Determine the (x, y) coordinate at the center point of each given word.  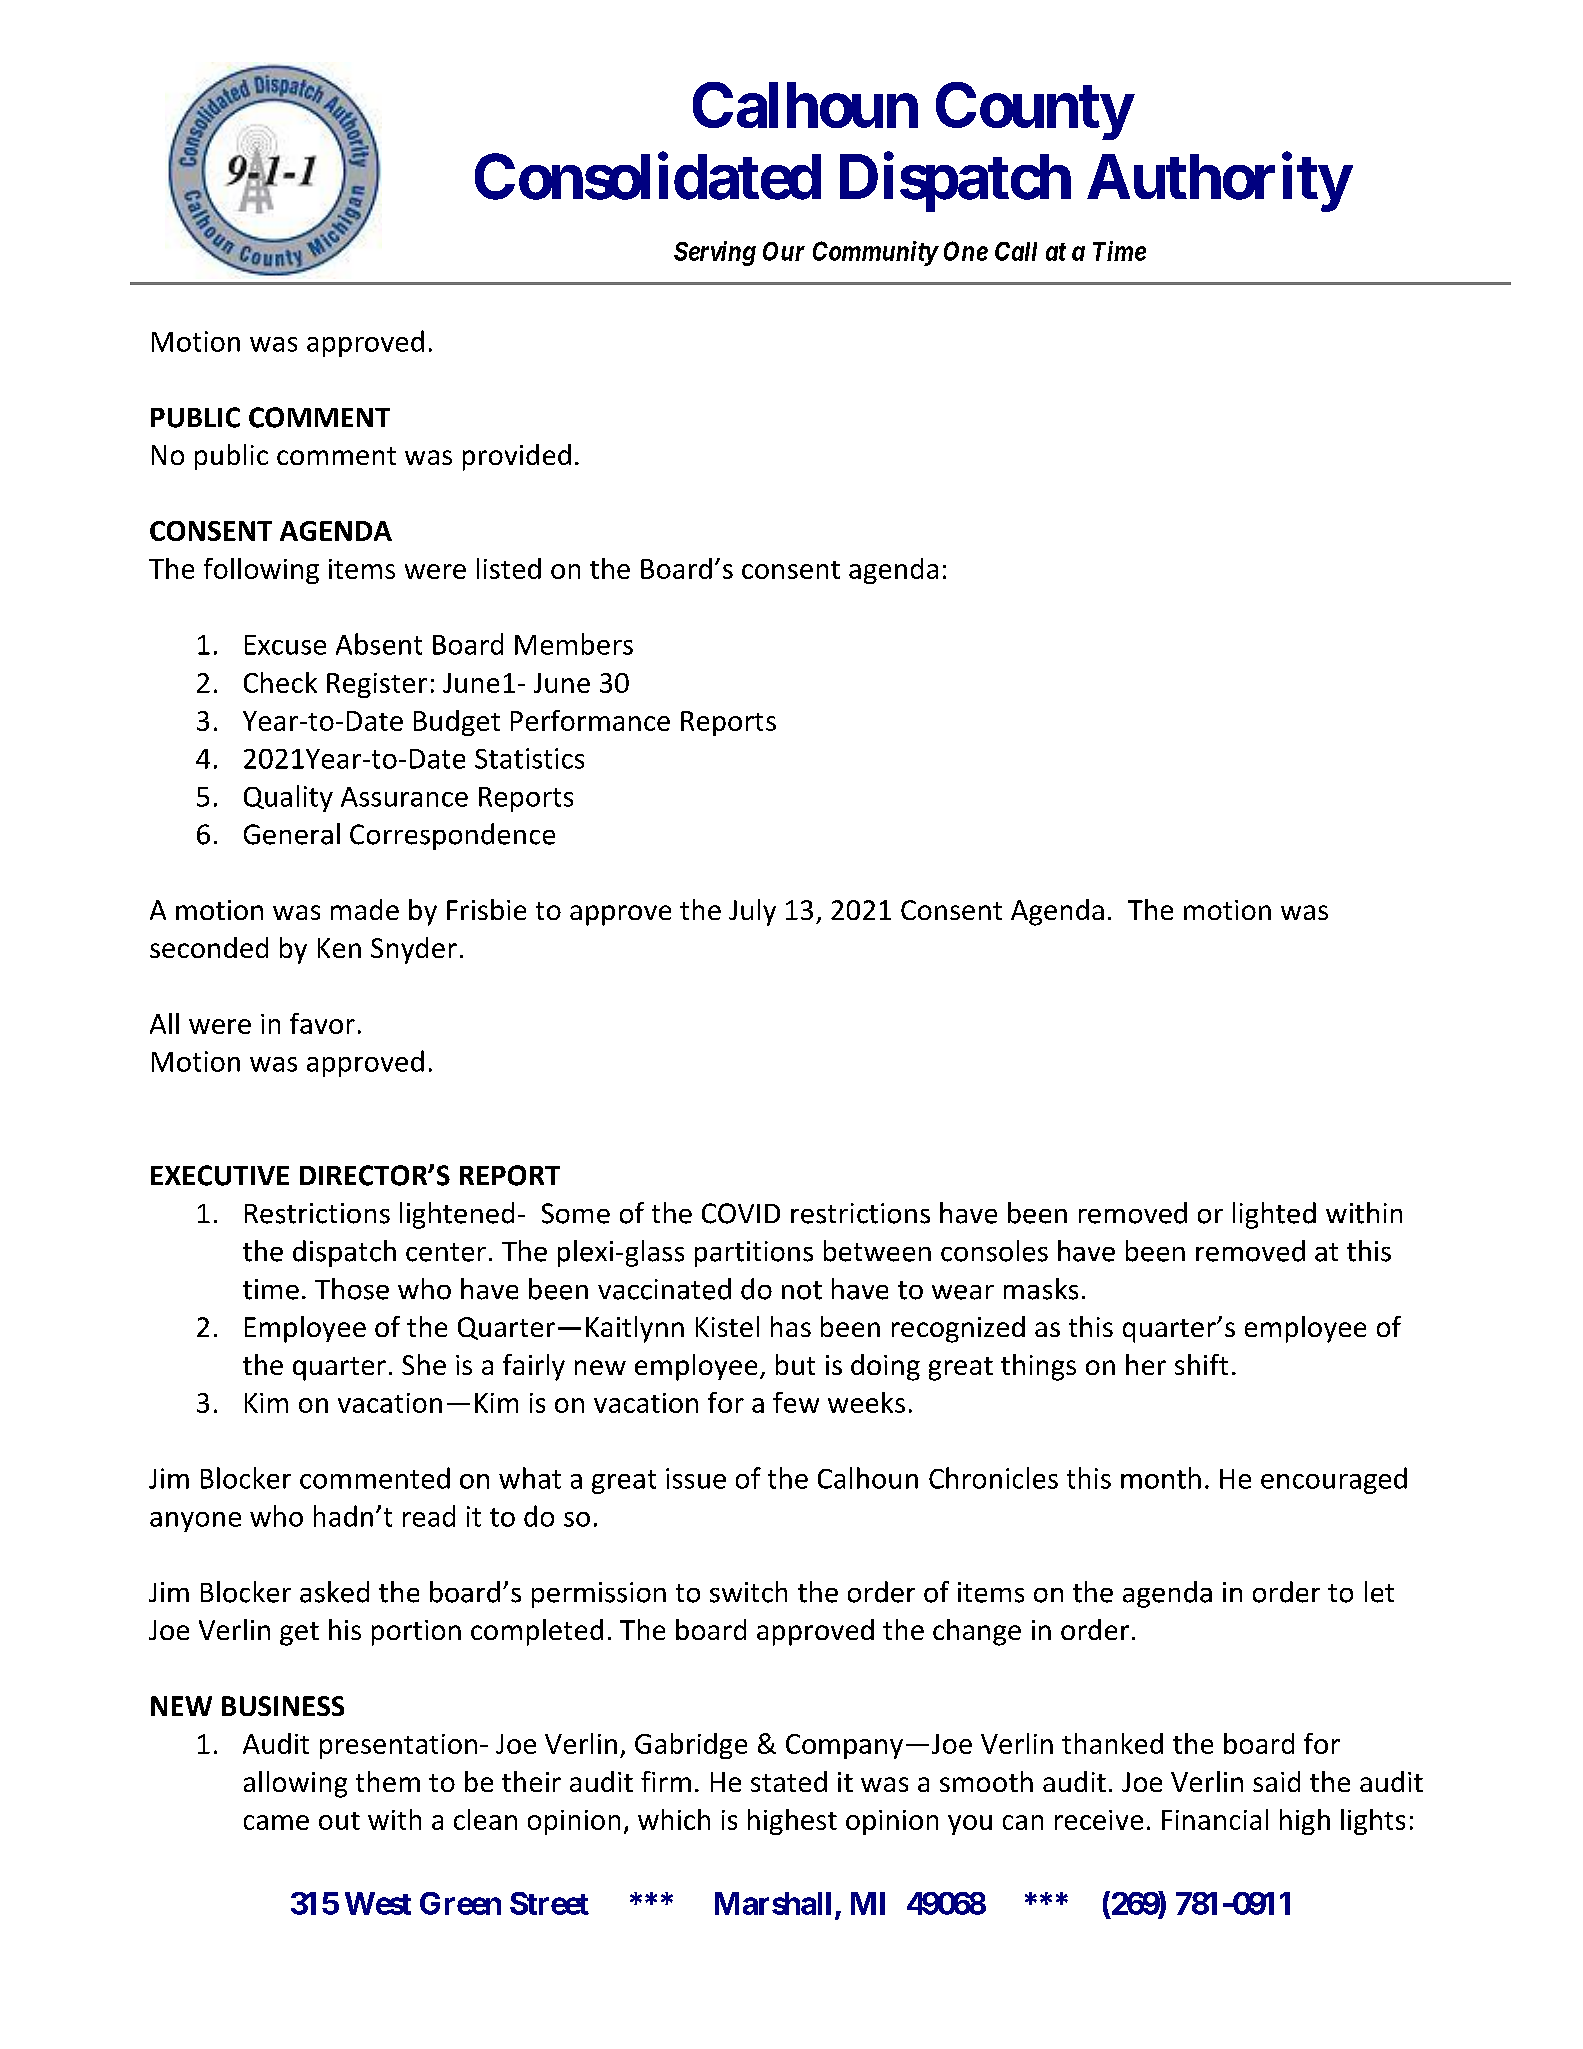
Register (377, 685)
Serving (715, 253)
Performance (590, 720)
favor (322, 1023)
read (429, 1516)
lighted (1274, 1215)
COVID (741, 1213)
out (339, 1821)
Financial (1215, 1819)
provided (517, 457)
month (1161, 1478)
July (752, 912)
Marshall (773, 1903)
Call (1016, 251)
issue (696, 1478)
